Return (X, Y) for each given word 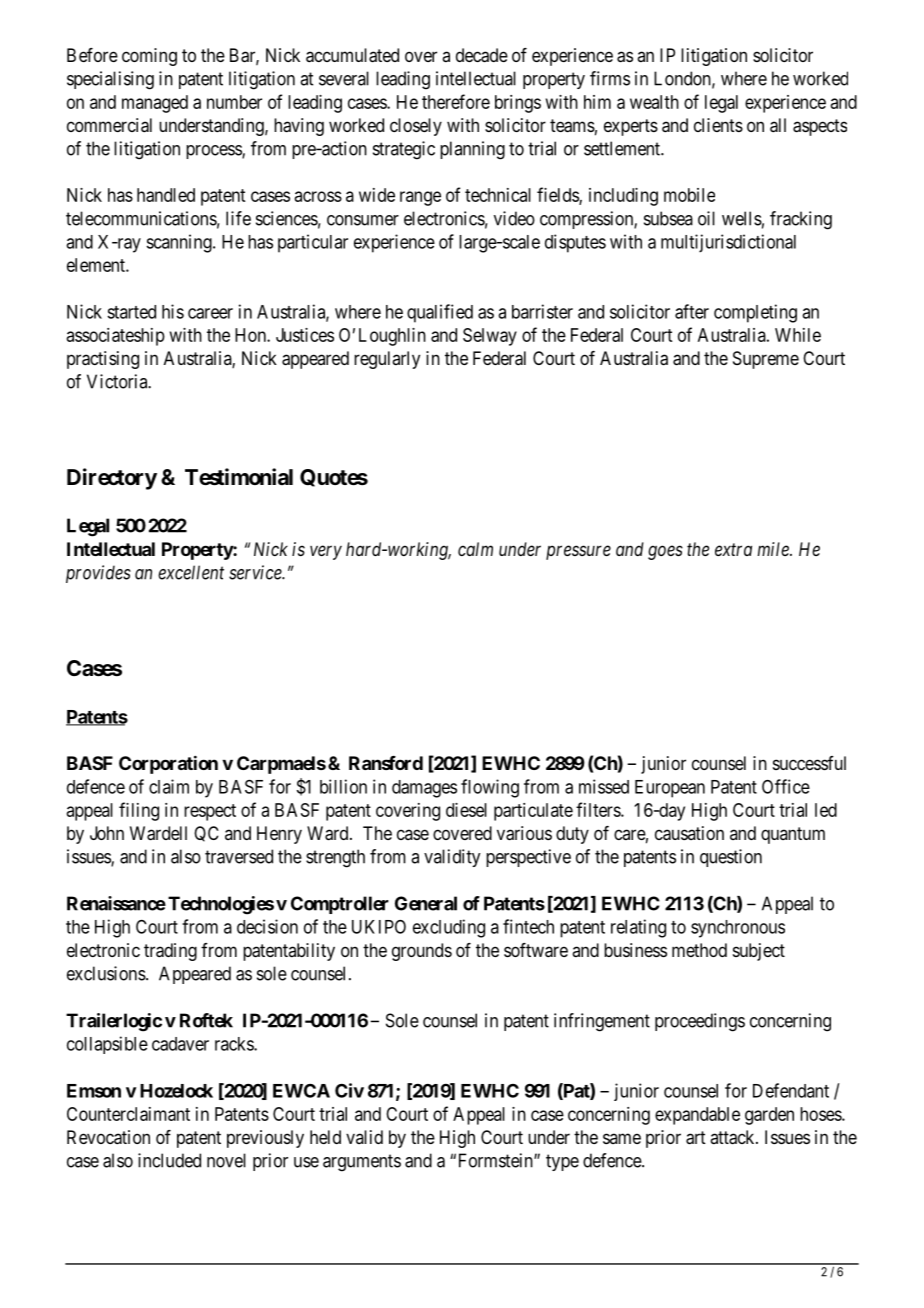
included (169, 1160)
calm (475, 549)
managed (155, 104)
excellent (191, 572)
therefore (456, 101)
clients (718, 125)
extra (733, 549)
